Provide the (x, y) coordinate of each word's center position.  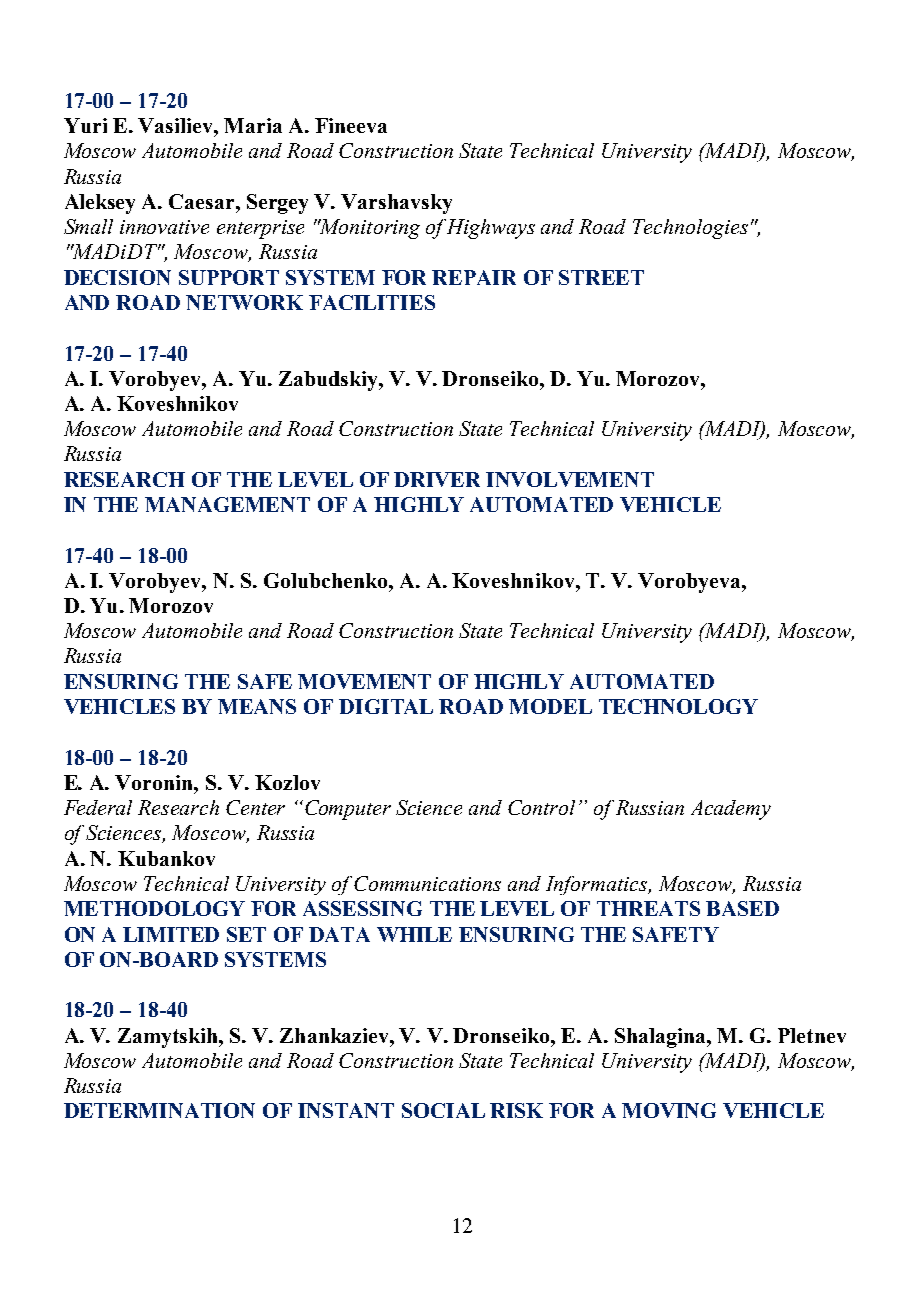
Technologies (690, 229)
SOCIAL (443, 1110)
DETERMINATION (159, 1110)
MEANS (257, 706)
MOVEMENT (364, 681)
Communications (427, 883)
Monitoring (369, 229)
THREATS (648, 908)
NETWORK (244, 302)
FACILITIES (372, 302)
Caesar (203, 201)
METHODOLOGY (154, 908)
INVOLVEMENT (570, 479)
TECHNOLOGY (678, 706)
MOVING (669, 1110)
